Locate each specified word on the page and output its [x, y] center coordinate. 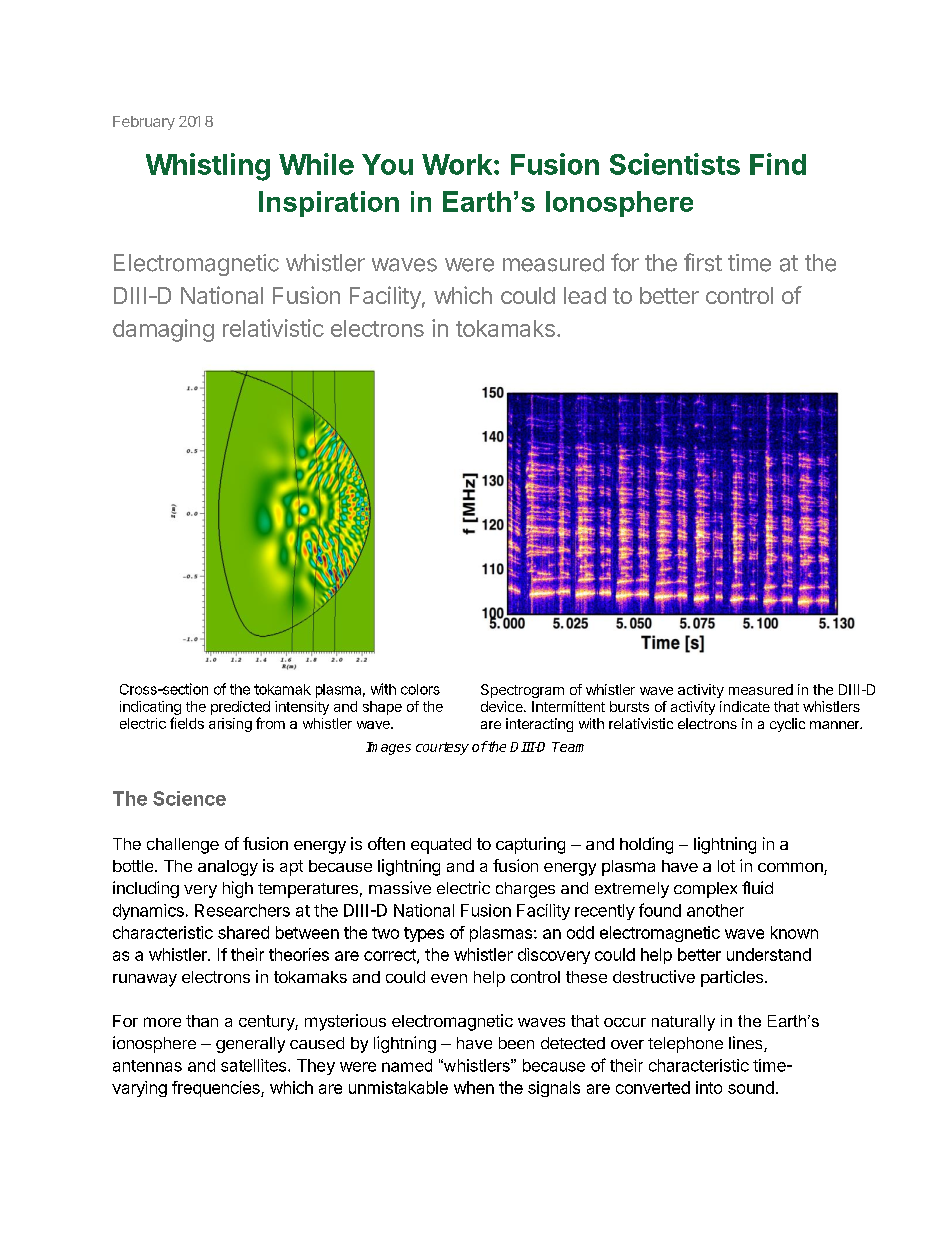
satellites [253, 1065]
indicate [745, 706]
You [387, 164]
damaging [163, 330]
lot [726, 866]
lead [585, 295]
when [474, 1087]
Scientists [675, 164]
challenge [183, 846]
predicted [240, 708]
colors [420, 689]
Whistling [208, 167]
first [703, 262]
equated [441, 846]
